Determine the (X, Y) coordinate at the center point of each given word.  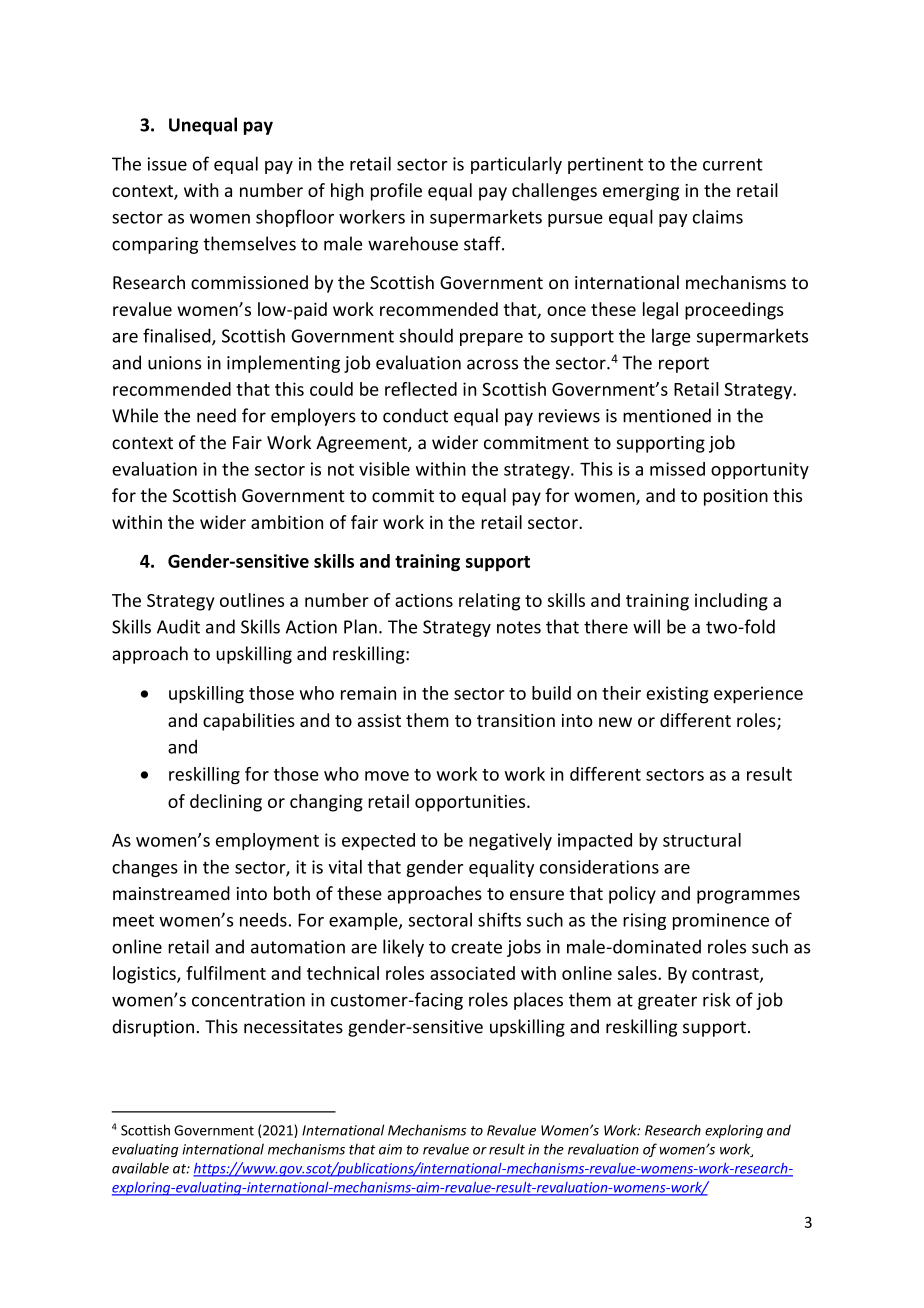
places (538, 1001)
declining (226, 803)
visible (384, 469)
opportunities (471, 803)
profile (396, 192)
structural (702, 840)
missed (677, 469)
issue (167, 164)
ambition (287, 522)
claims (718, 216)
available (140, 1168)
